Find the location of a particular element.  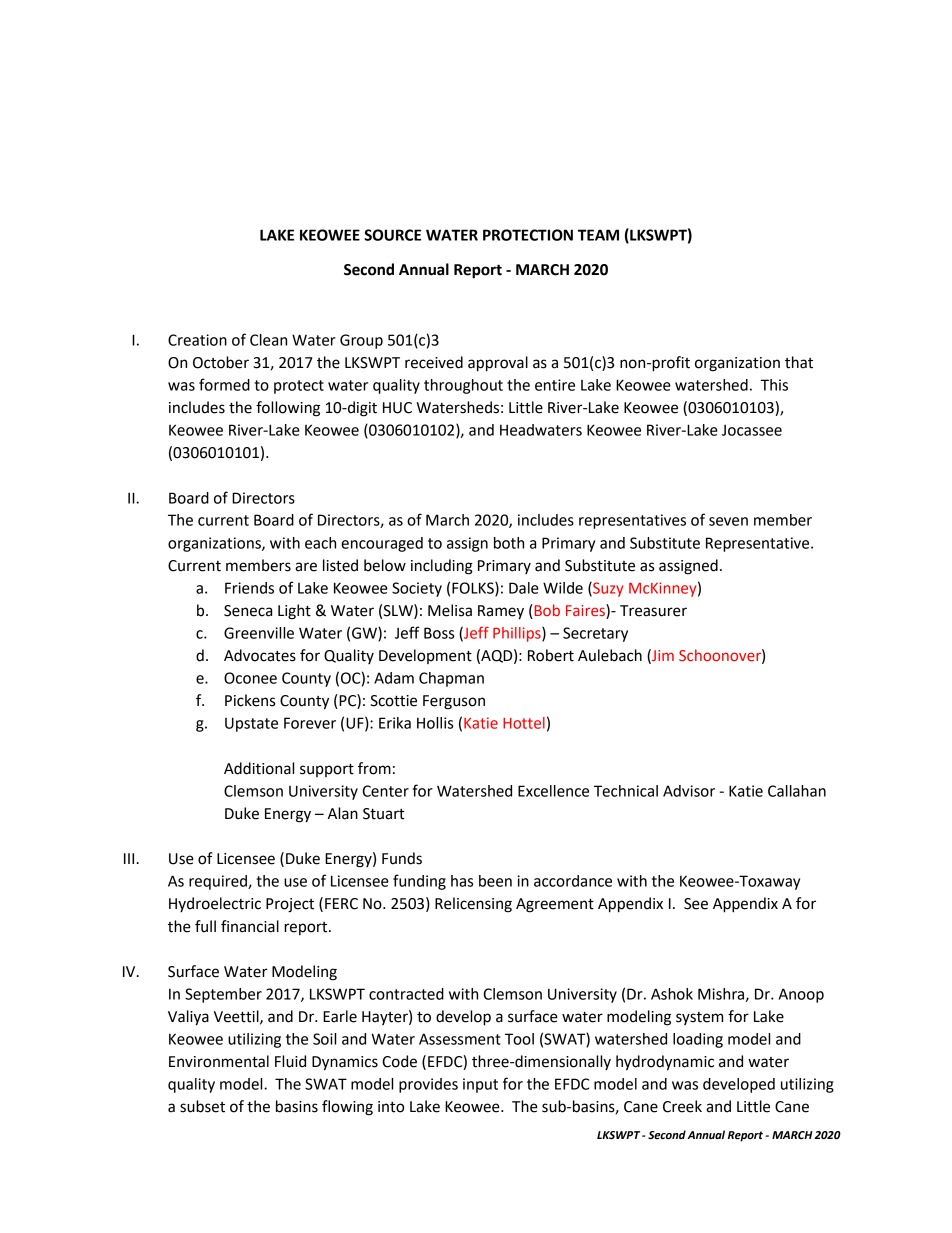

Creation is located at coordinates (197, 340).
